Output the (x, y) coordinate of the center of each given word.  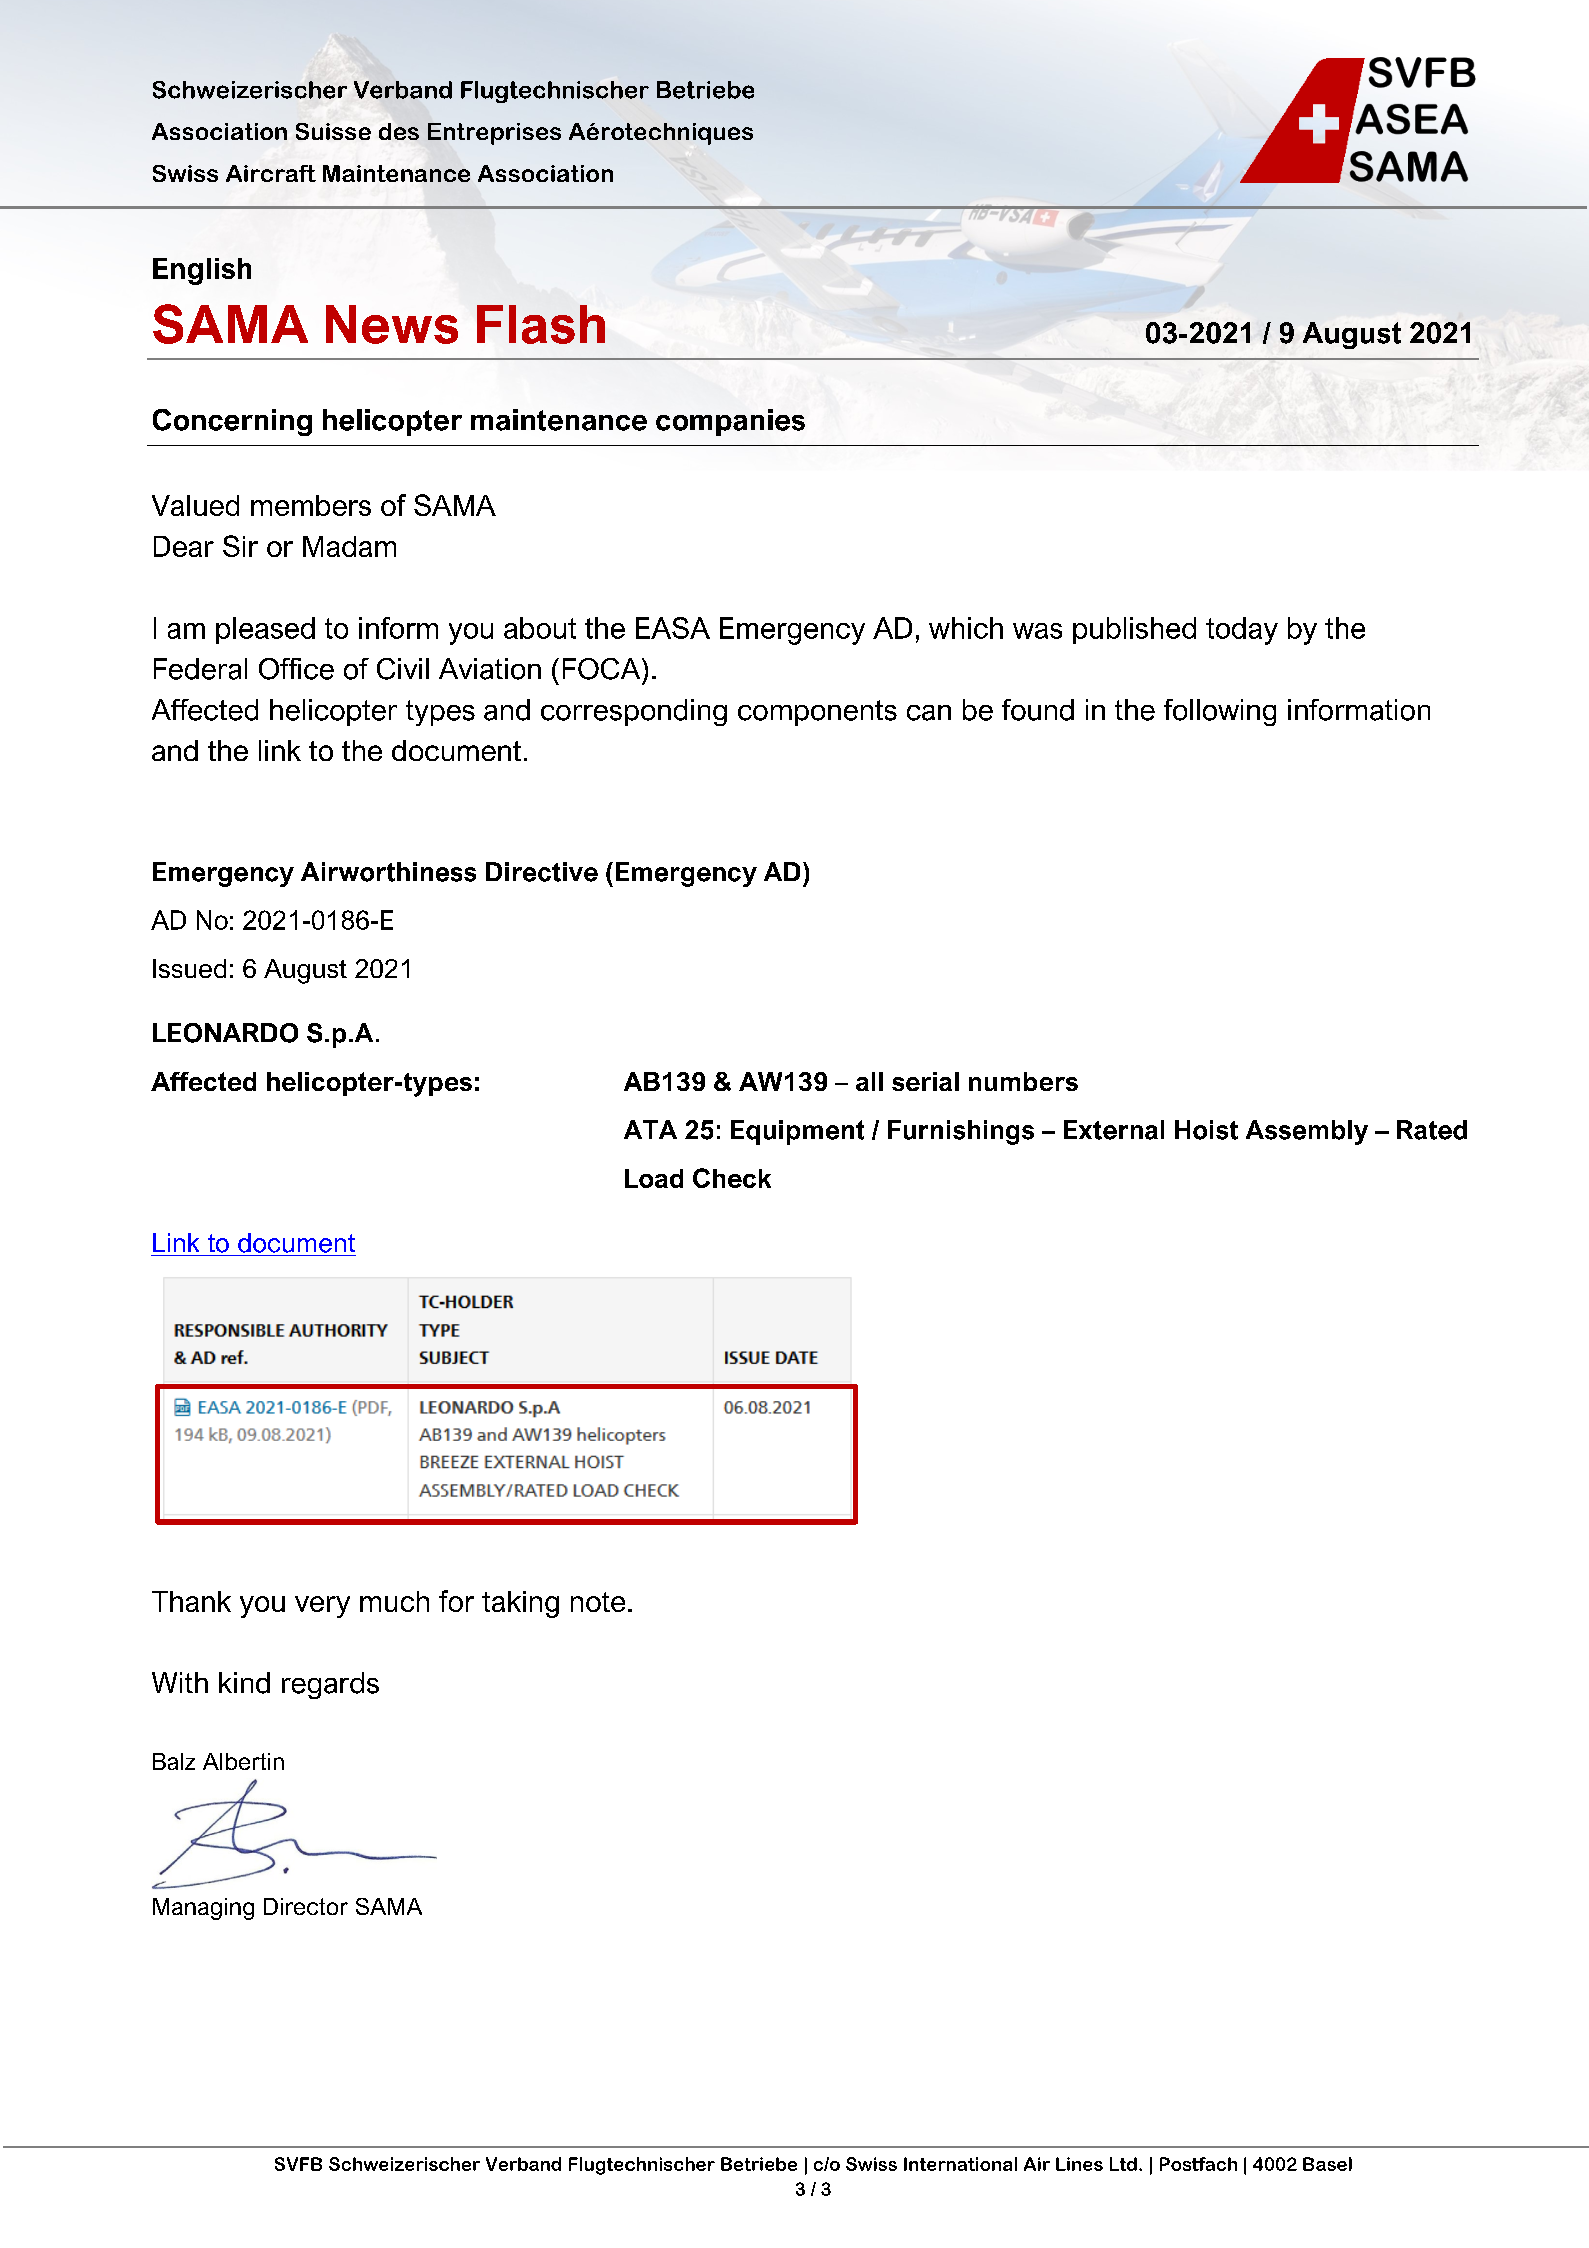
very (322, 1607)
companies (730, 422)
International (960, 2164)
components (817, 713)
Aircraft (271, 173)
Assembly (1307, 1132)
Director (306, 1906)
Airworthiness (388, 872)
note (598, 1602)
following (1220, 712)
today (1242, 631)
